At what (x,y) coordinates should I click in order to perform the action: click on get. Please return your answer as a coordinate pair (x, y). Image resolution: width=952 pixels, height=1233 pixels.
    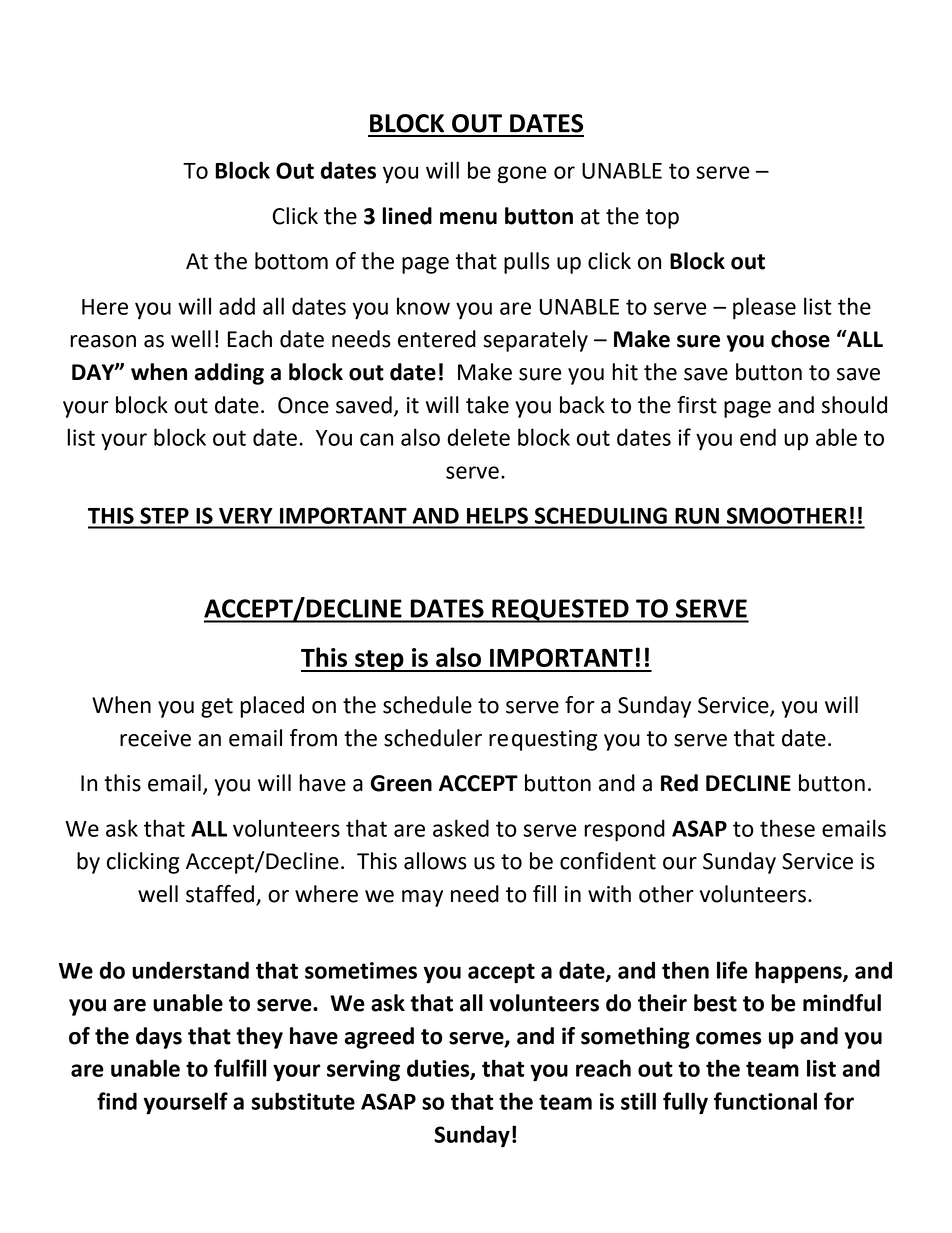
    Looking at the image, I should click on (217, 708).
